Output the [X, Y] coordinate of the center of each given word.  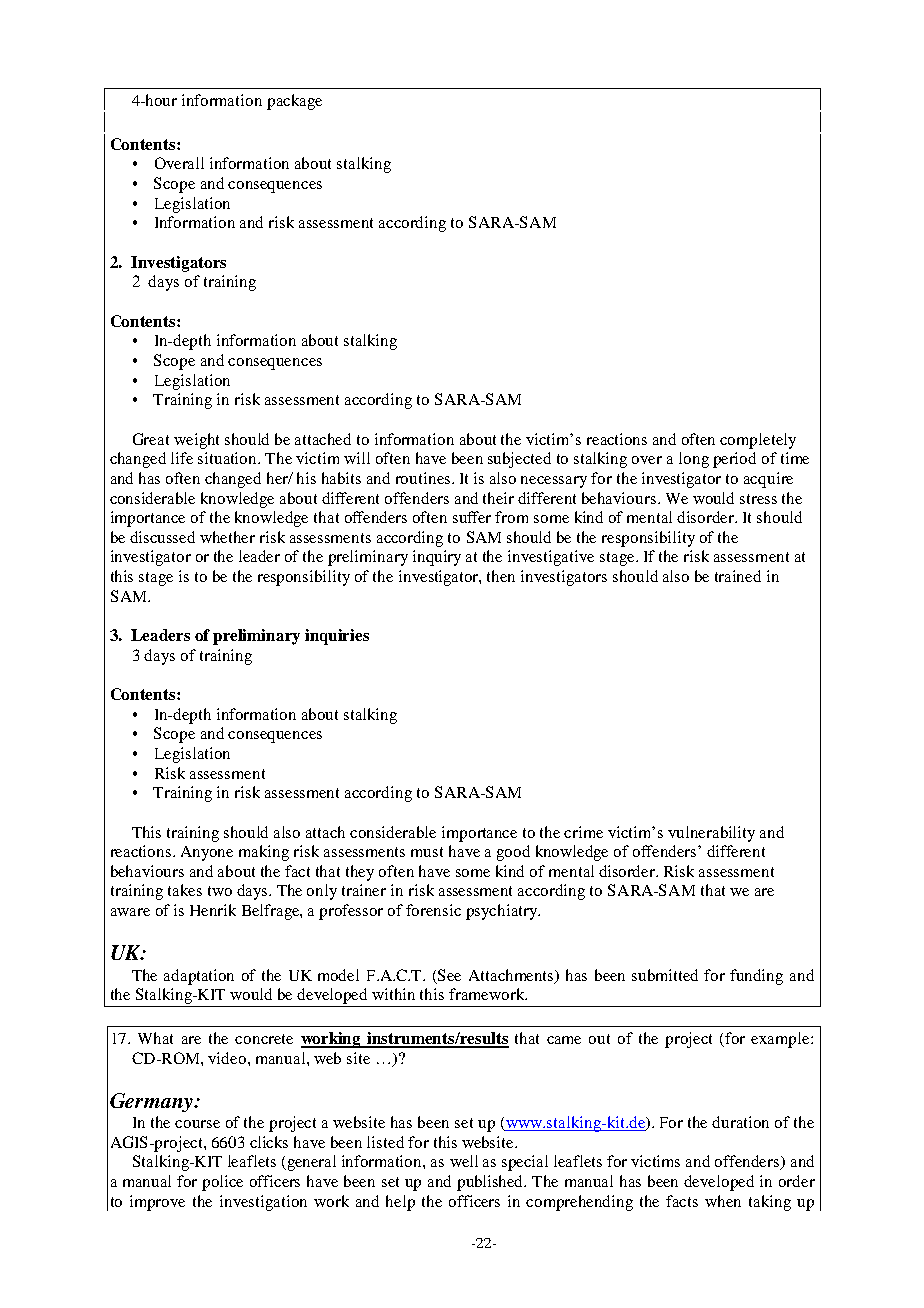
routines [424, 478]
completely [758, 441]
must [427, 852]
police [222, 1183]
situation [229, 458]
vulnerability [711, 834]
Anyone [207, 853]
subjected [519, 460]
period [734, 460]
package [294, 102]
